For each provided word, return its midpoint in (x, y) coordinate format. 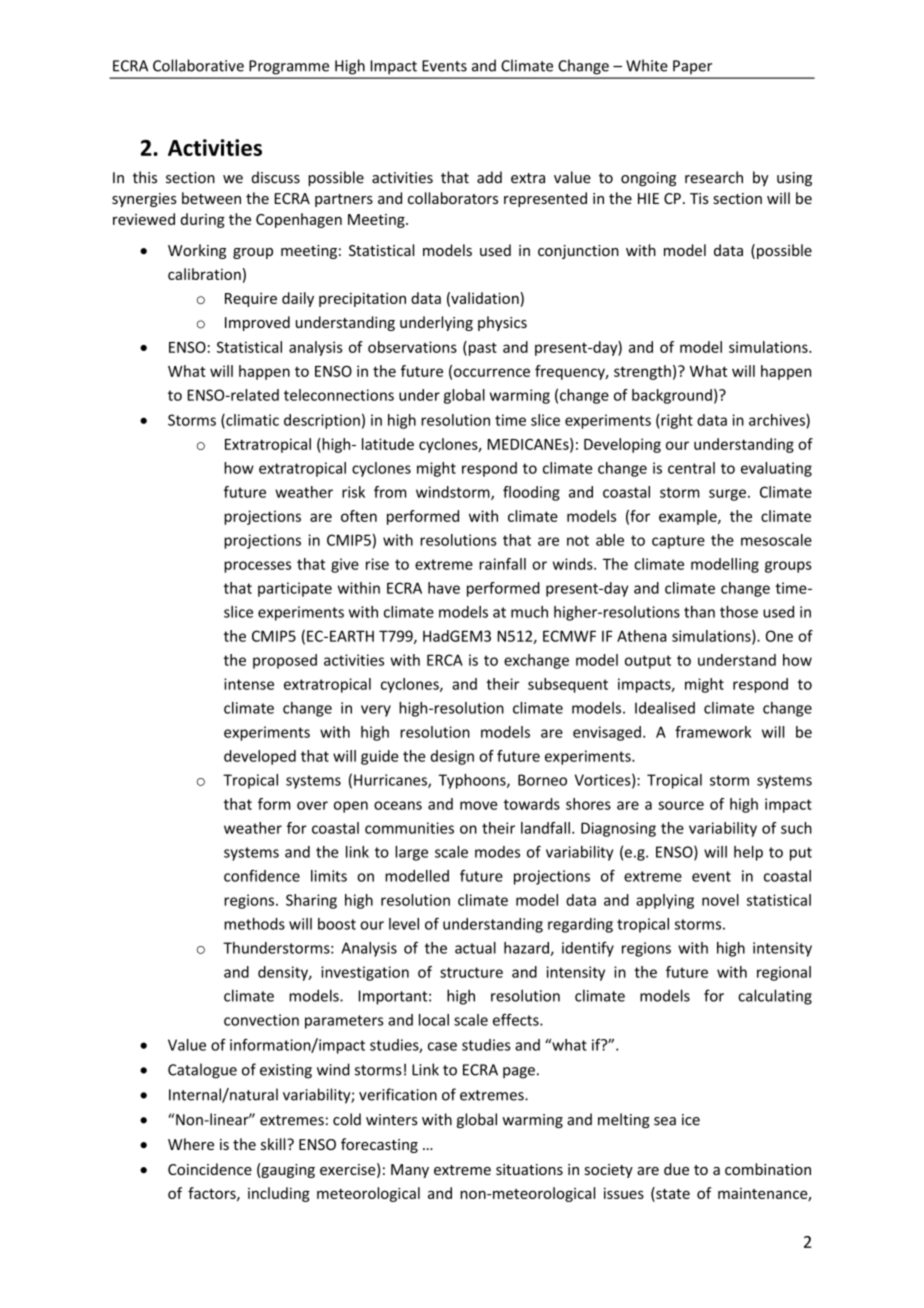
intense (249, 684)
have (444, 588)
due (676, 1169)
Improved (257, 323)
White (647, 65)
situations (529, 1169)
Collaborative (198, 65)
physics (502, 323)
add (489, 177)
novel (720, 900)
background (672, 396)
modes (497, 852)
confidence (262, 876)
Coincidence (210, 1169)
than (699, 612)
